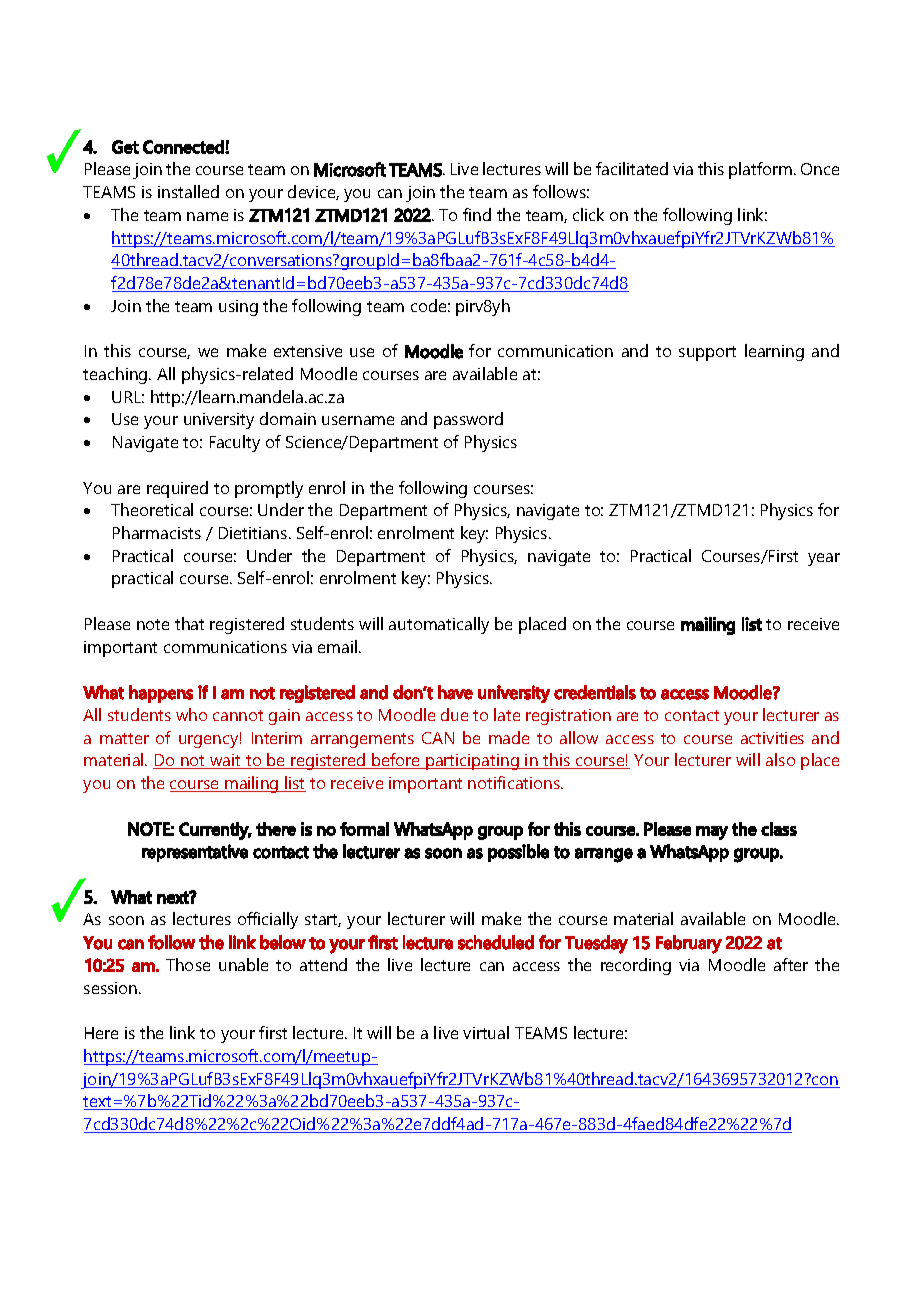 This page has width=924, height=1308. Describe the element at coordinates (486, 1032) in the page. I see `virtual` at that location.
